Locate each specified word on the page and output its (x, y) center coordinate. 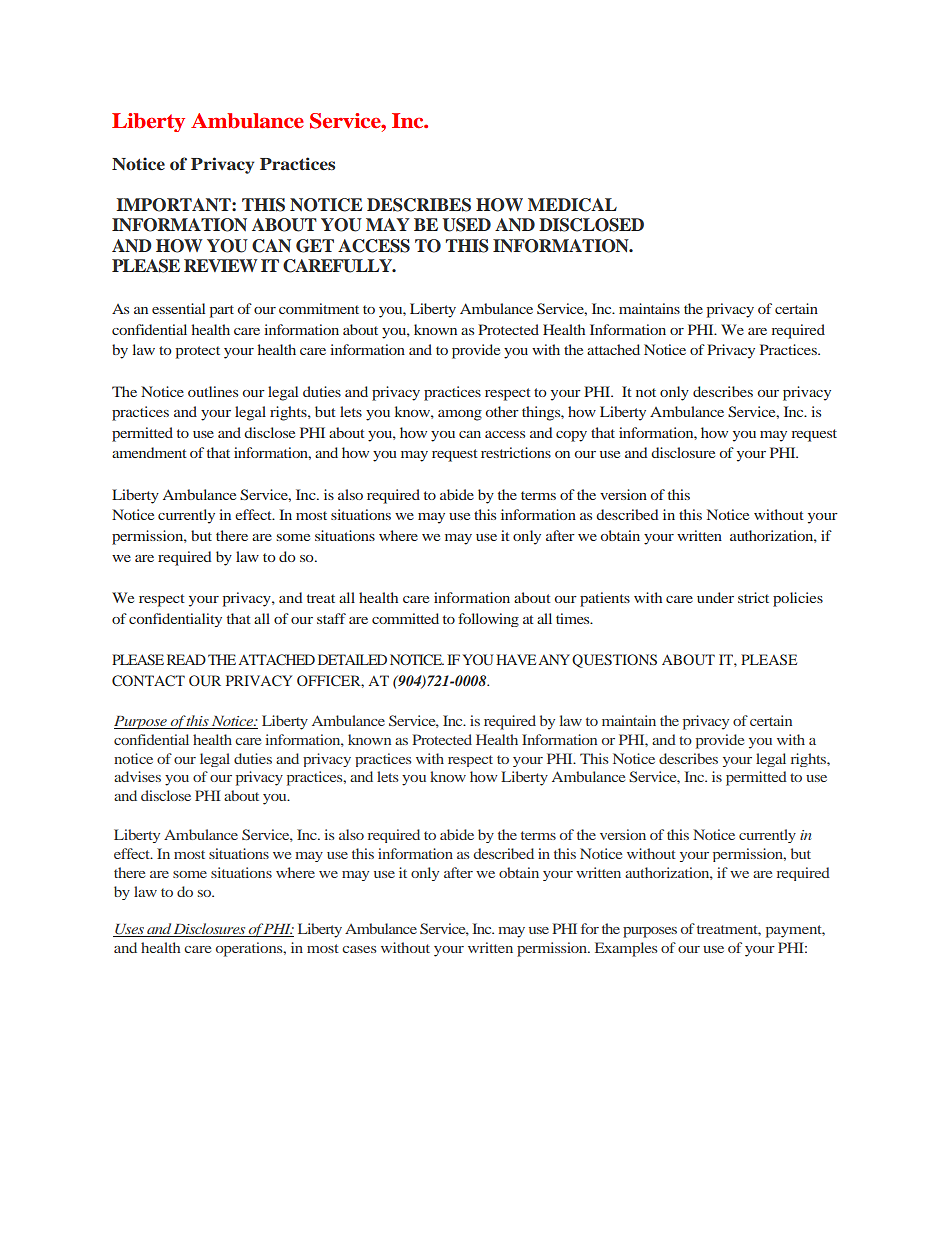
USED (466, 225)
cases (359, 949)
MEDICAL (572, 205)
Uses (129, 930)
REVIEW (220, 265)
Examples (626, 949)
